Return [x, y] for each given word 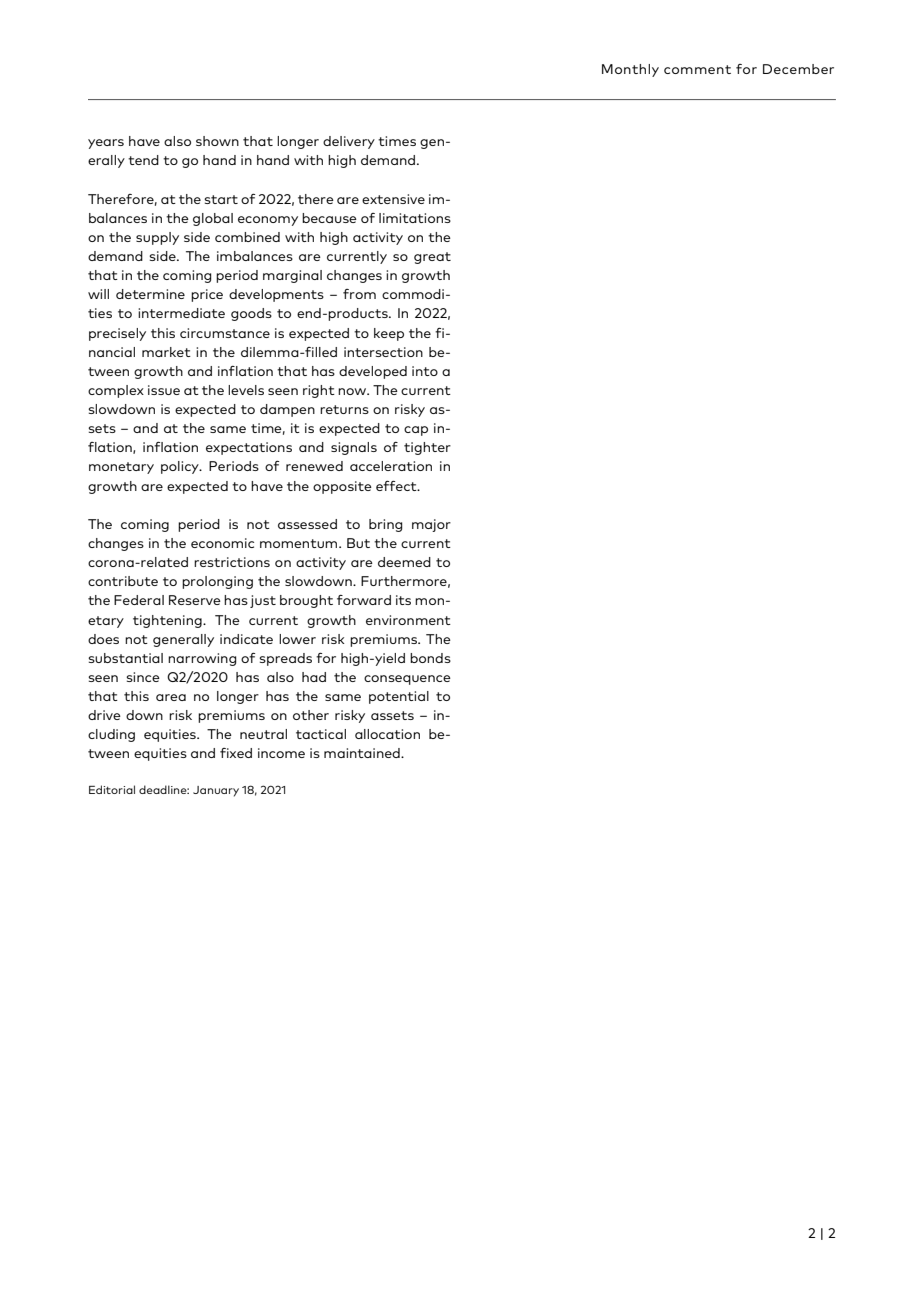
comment [697, 69]
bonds [430, 658]
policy [181, 467]
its [403, 600]
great [432, 258]
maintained [363, 753]
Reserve [195, 600]
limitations [415, 218]
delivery [349, 142]
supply [157, 238]
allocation [387, 734]
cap [416, 431]
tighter [427, 448]
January [216, 791]
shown [217, 141]
